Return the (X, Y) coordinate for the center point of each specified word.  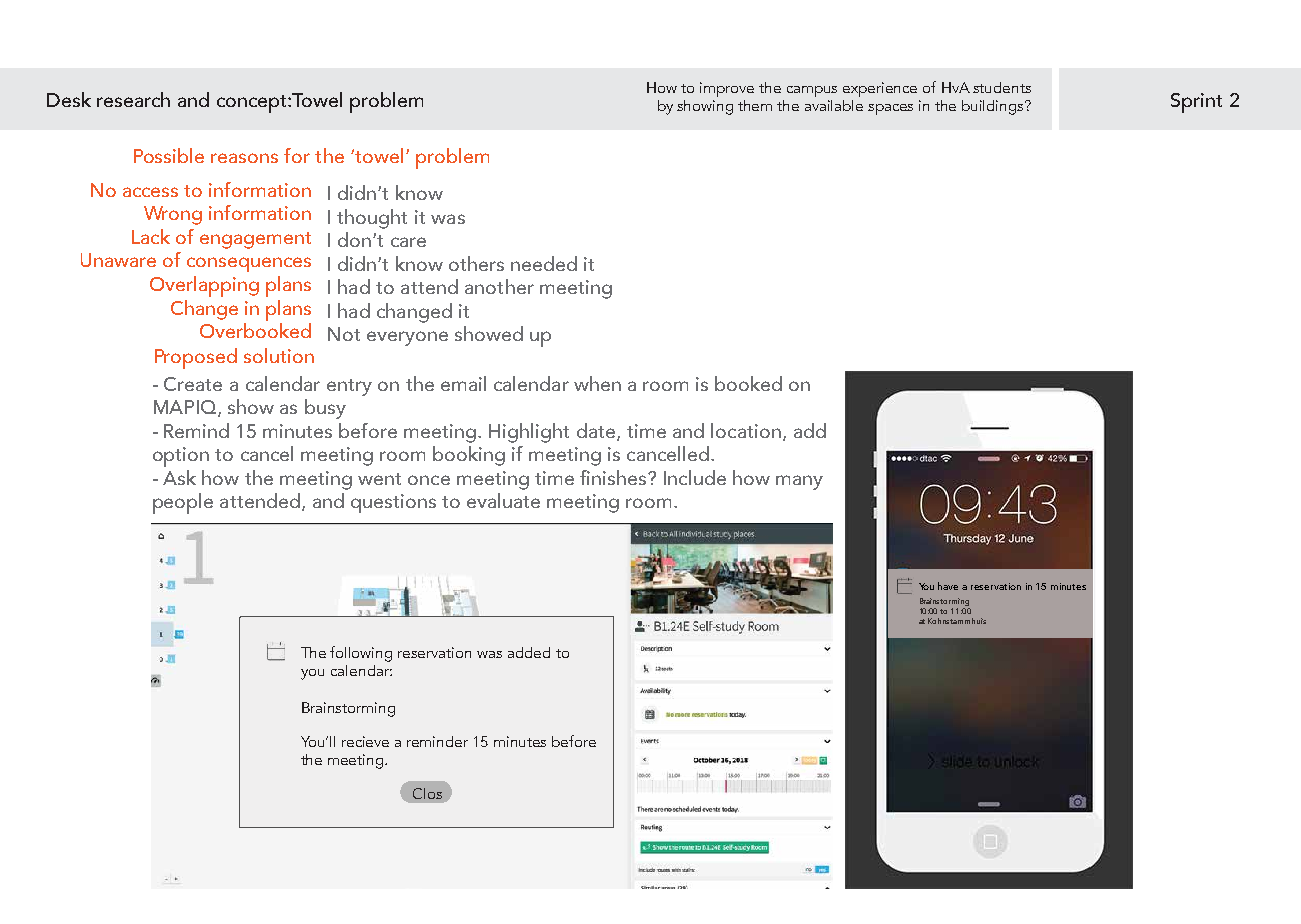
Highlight (529, 433)
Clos (427, 793)
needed (544, 263)
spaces (890, 109)
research (133, 99)
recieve (365, 741)
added (529, 652)
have (948, 586)
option (181, 457)
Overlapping (204, 286)
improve (727, 89)
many (799, 482)
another (499, 286)
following (361, 654)
